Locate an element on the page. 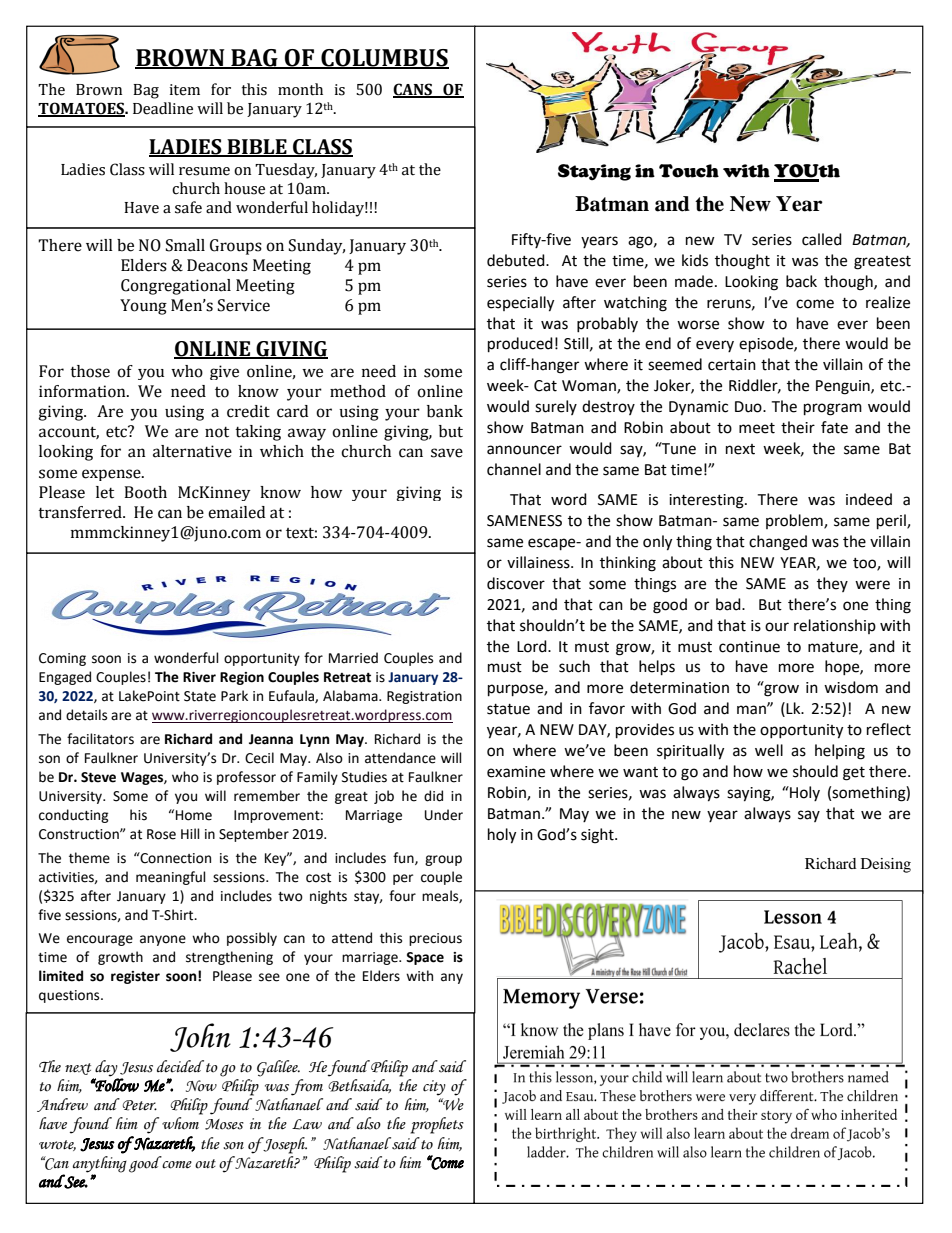  CANS is located at coordinates (414, 90).
